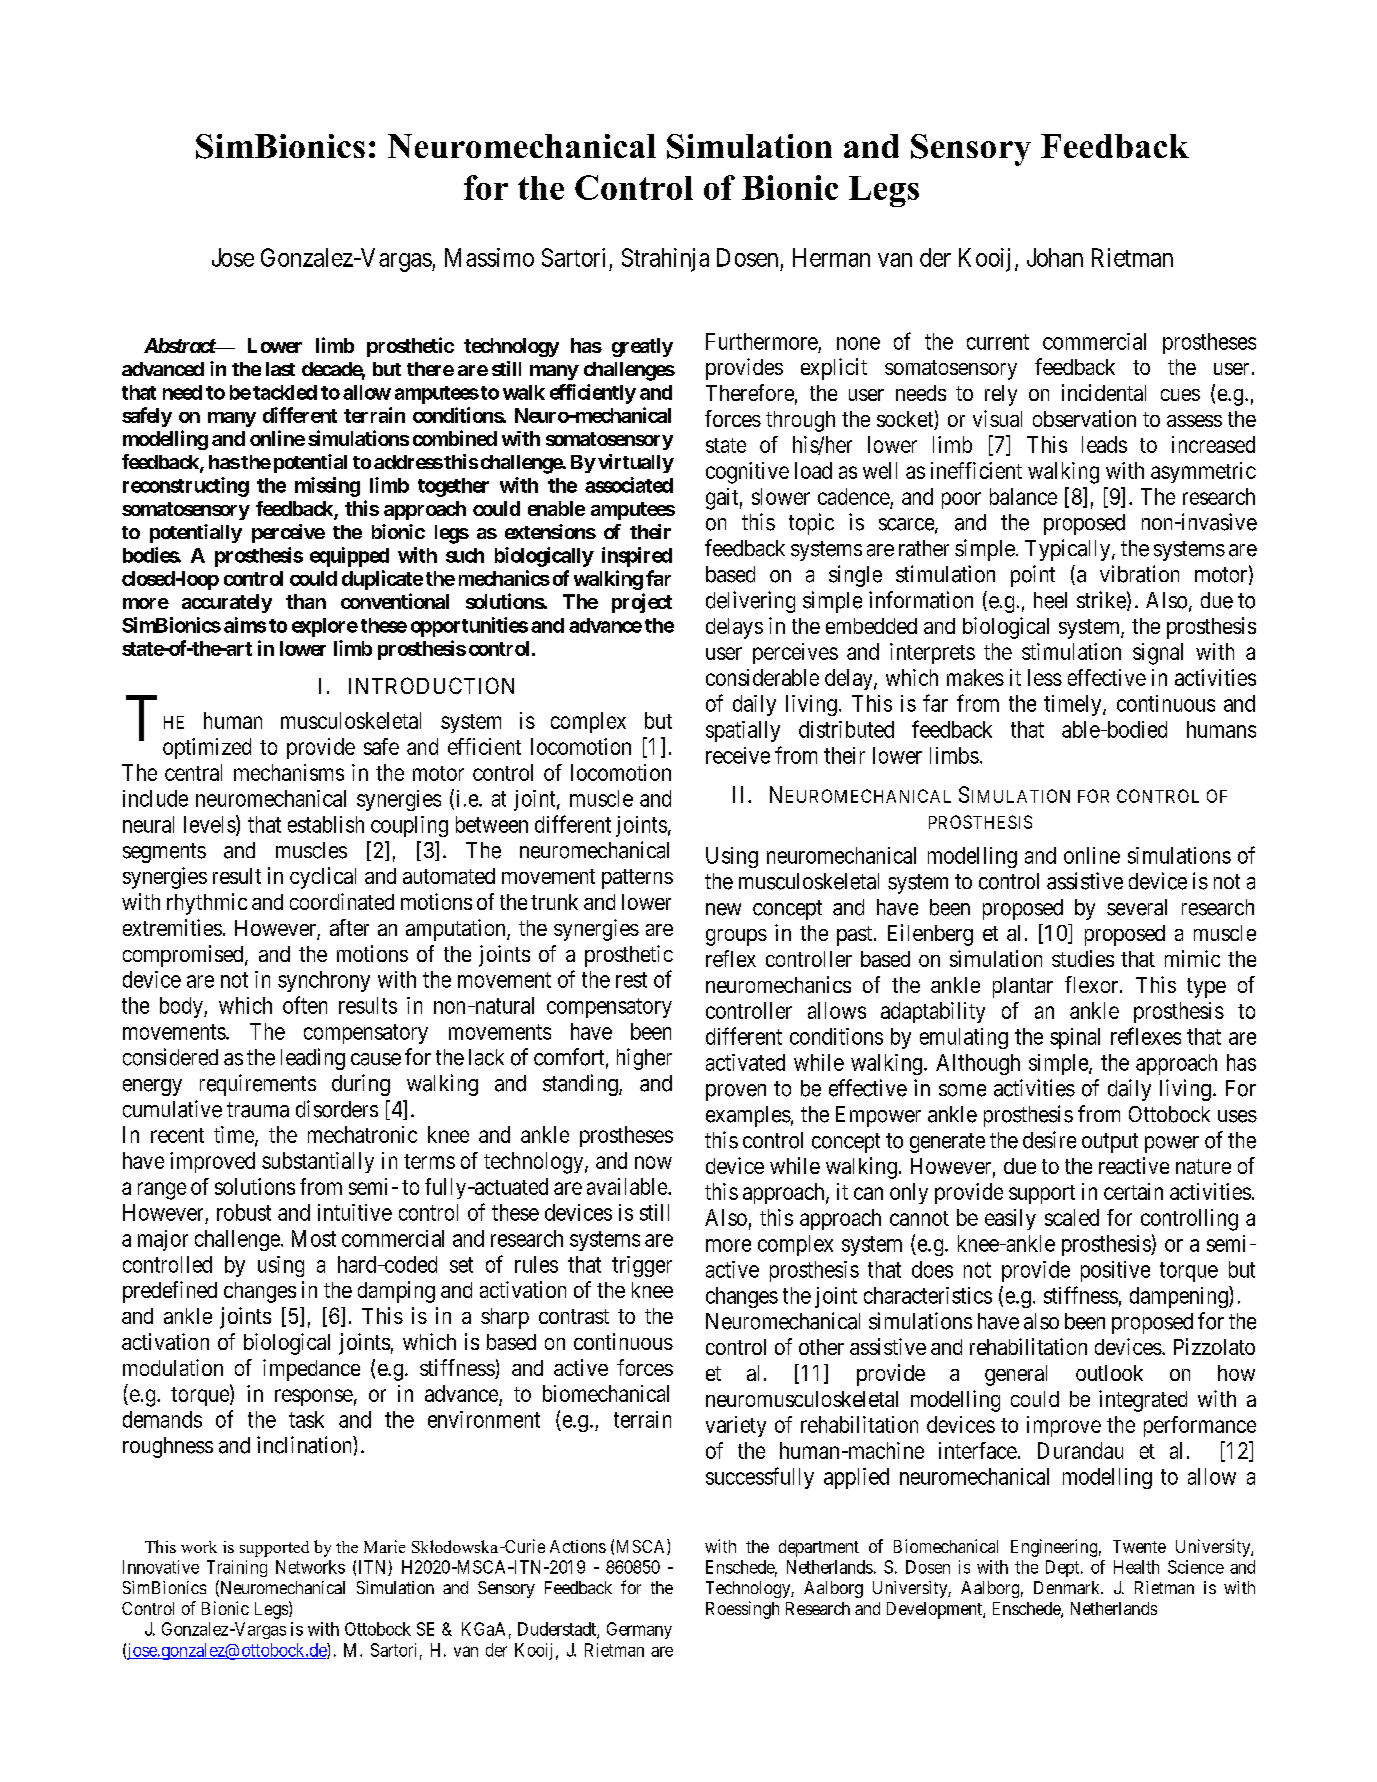  What do you see at coordinates (642, 347) in the document?
I see `greatly` at bounding box center [642, 347].
